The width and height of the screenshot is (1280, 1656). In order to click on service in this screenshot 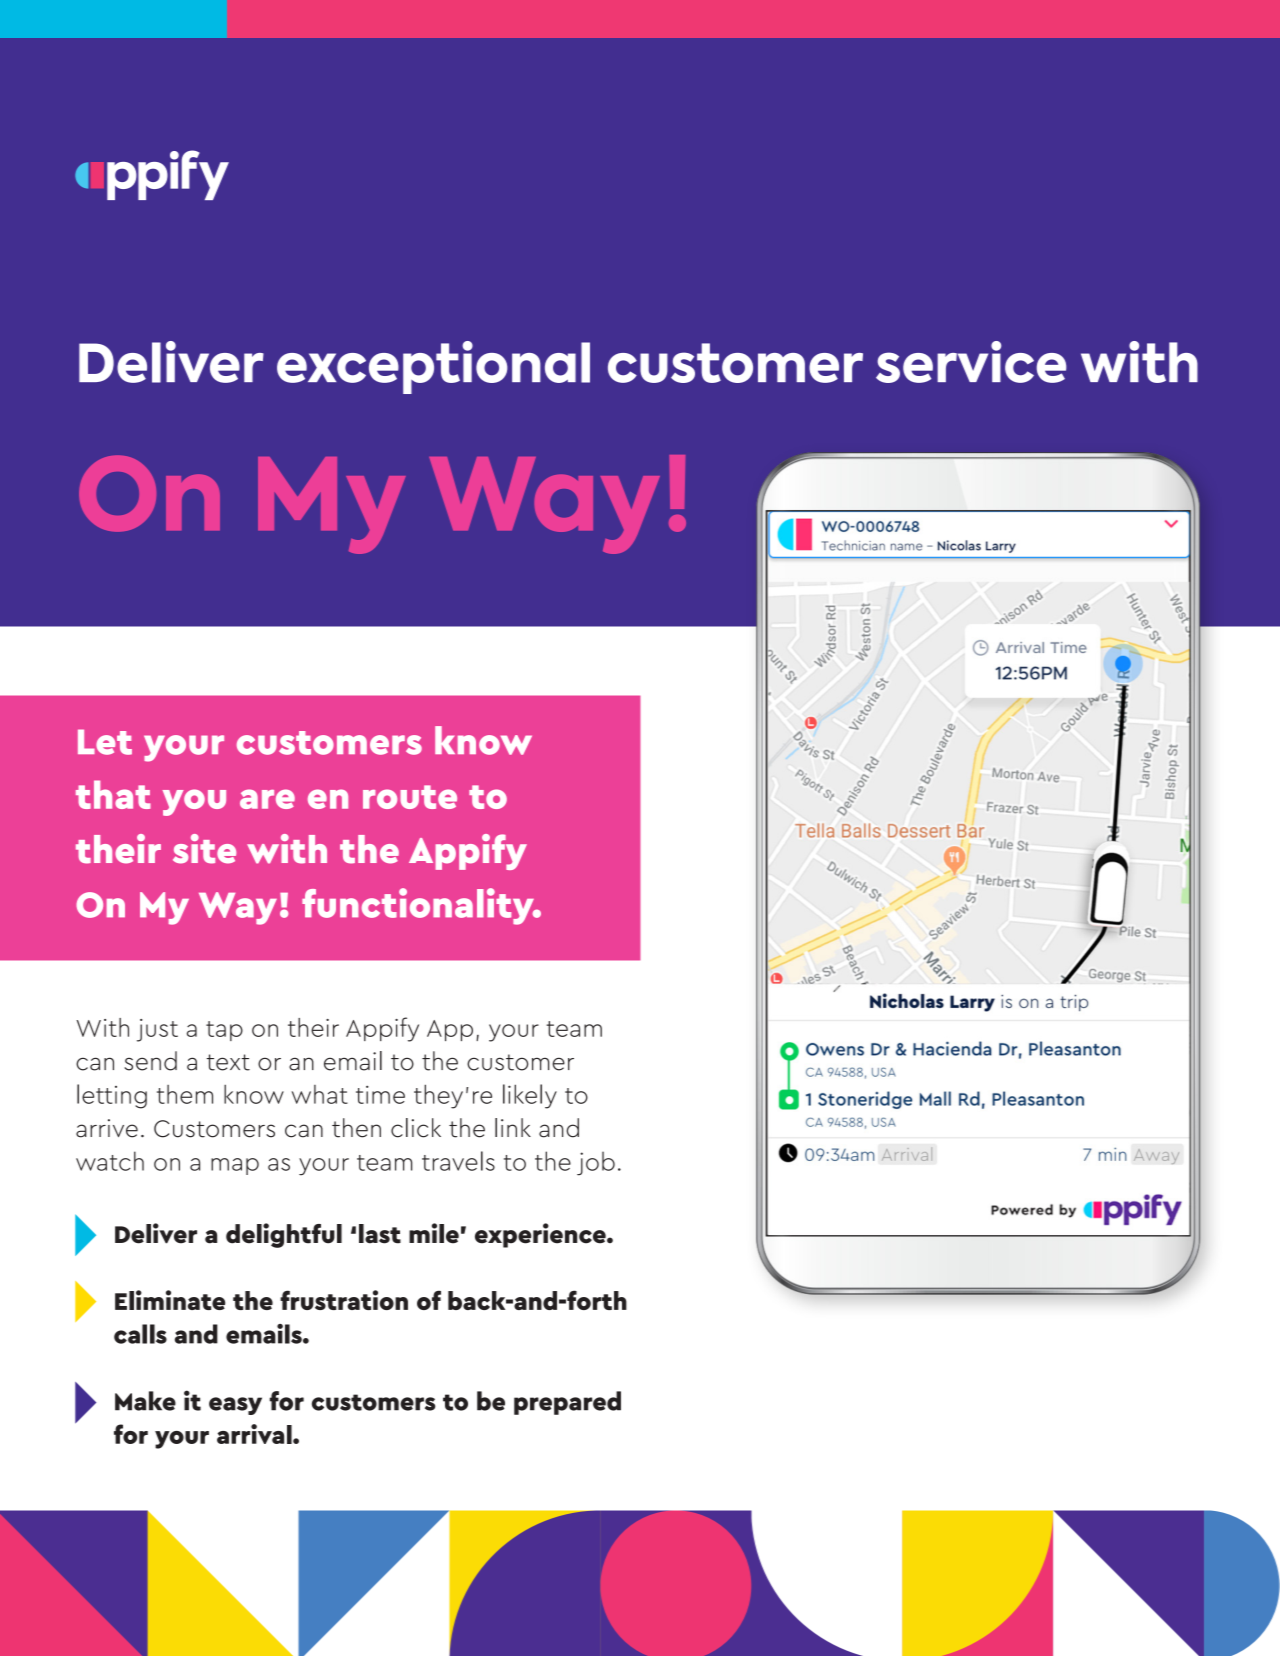, I will do `click(971, 362)`.
